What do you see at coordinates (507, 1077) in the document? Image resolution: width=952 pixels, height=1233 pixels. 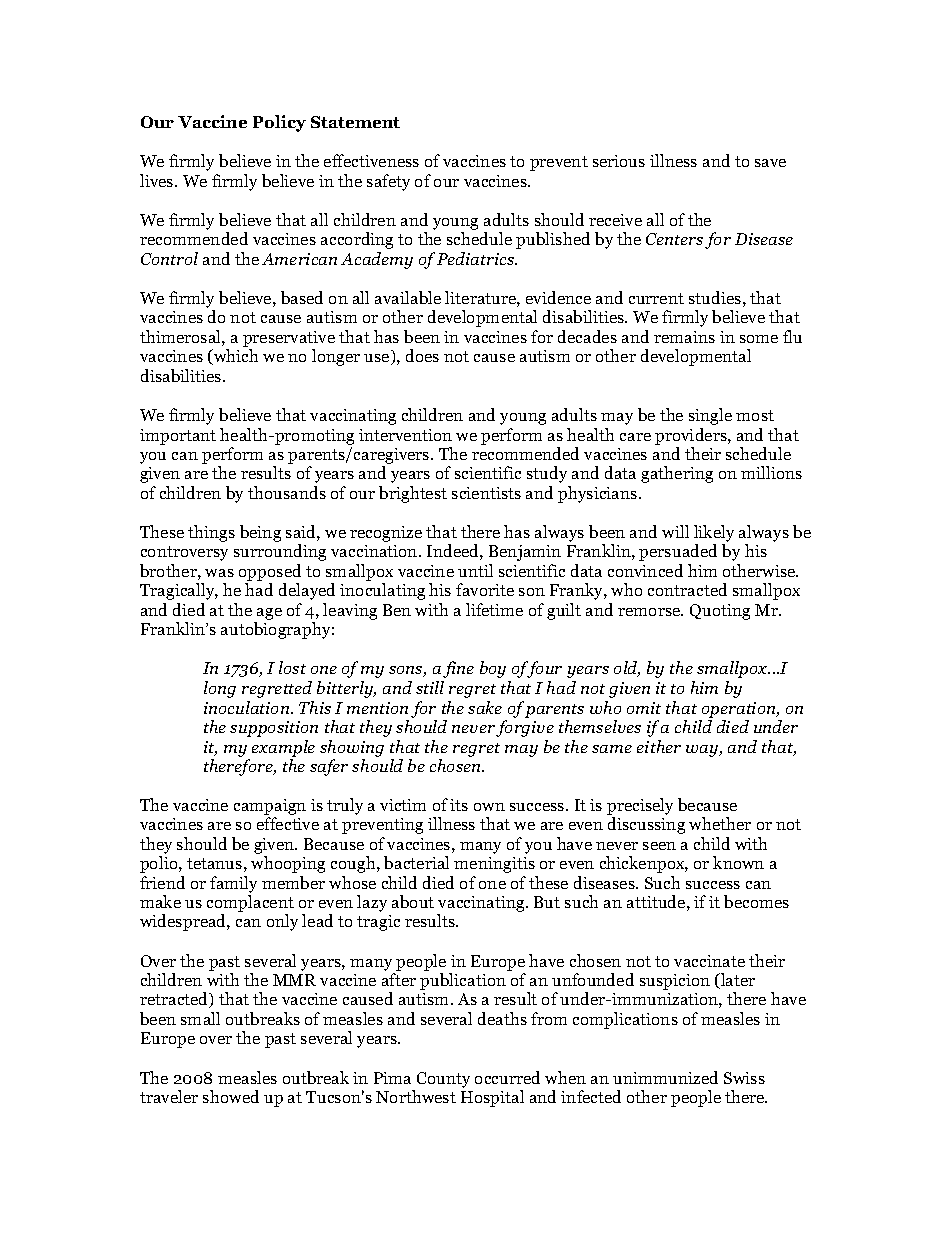 I see `occurred` at bounding box center [507, 1077].
